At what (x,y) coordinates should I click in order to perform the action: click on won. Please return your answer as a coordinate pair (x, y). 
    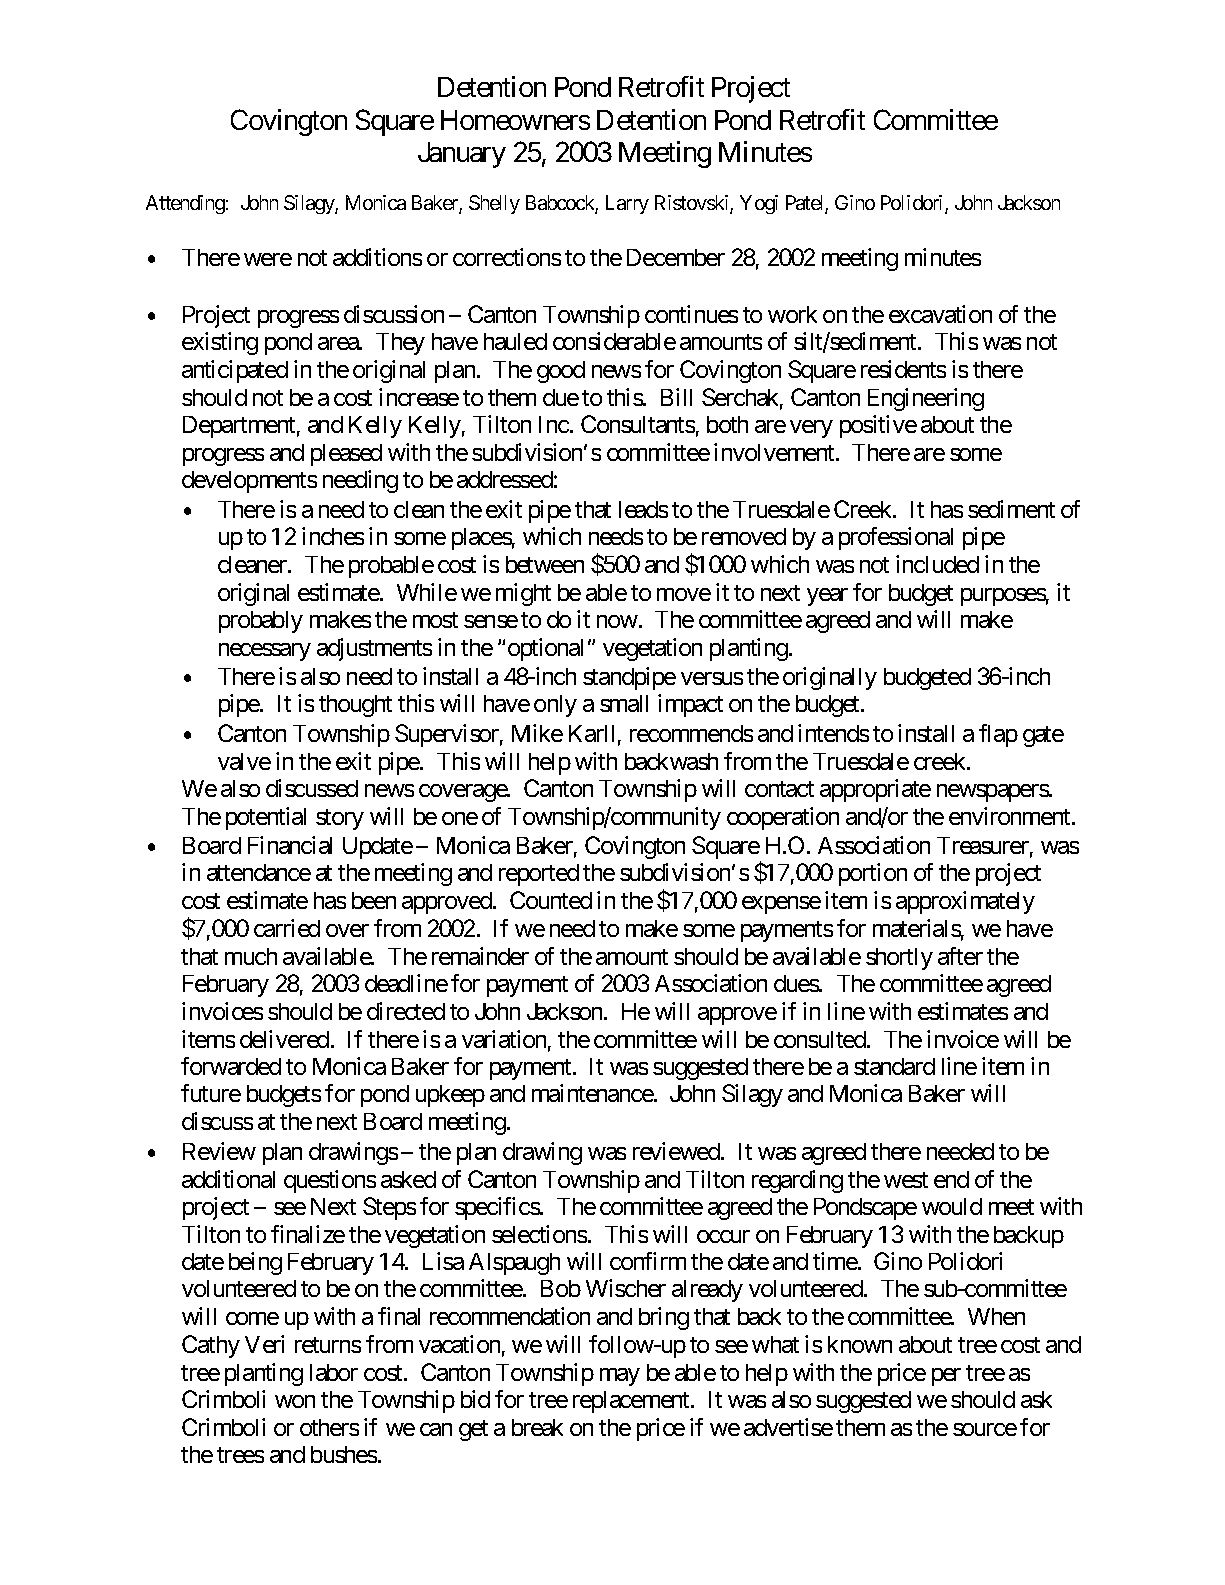
    Looking at the image, I should click on (295, 1401).
